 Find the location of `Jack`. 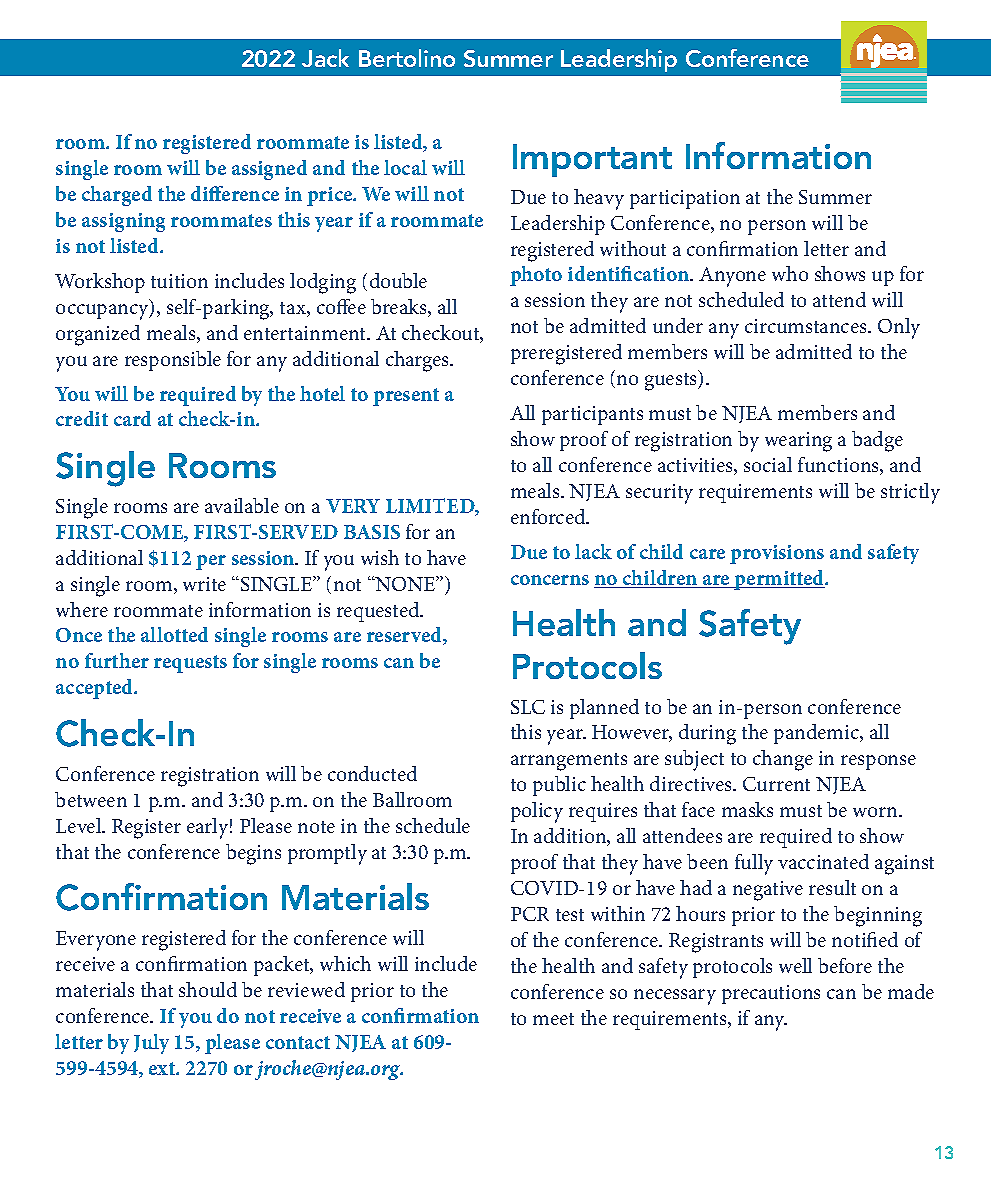

Jack is located at coordinates (325, 58).
